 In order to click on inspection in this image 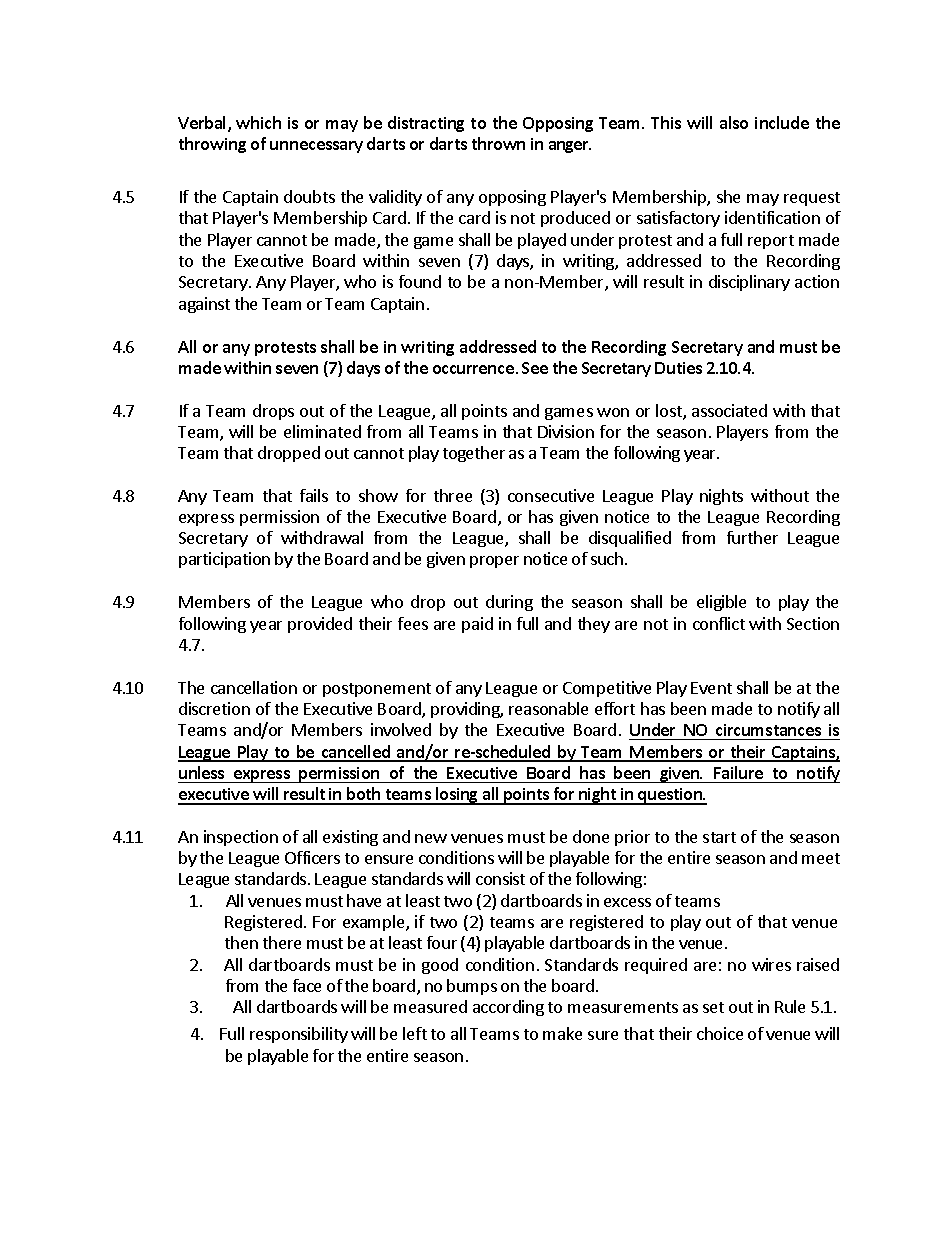, I will do `click(241, 838)`.
